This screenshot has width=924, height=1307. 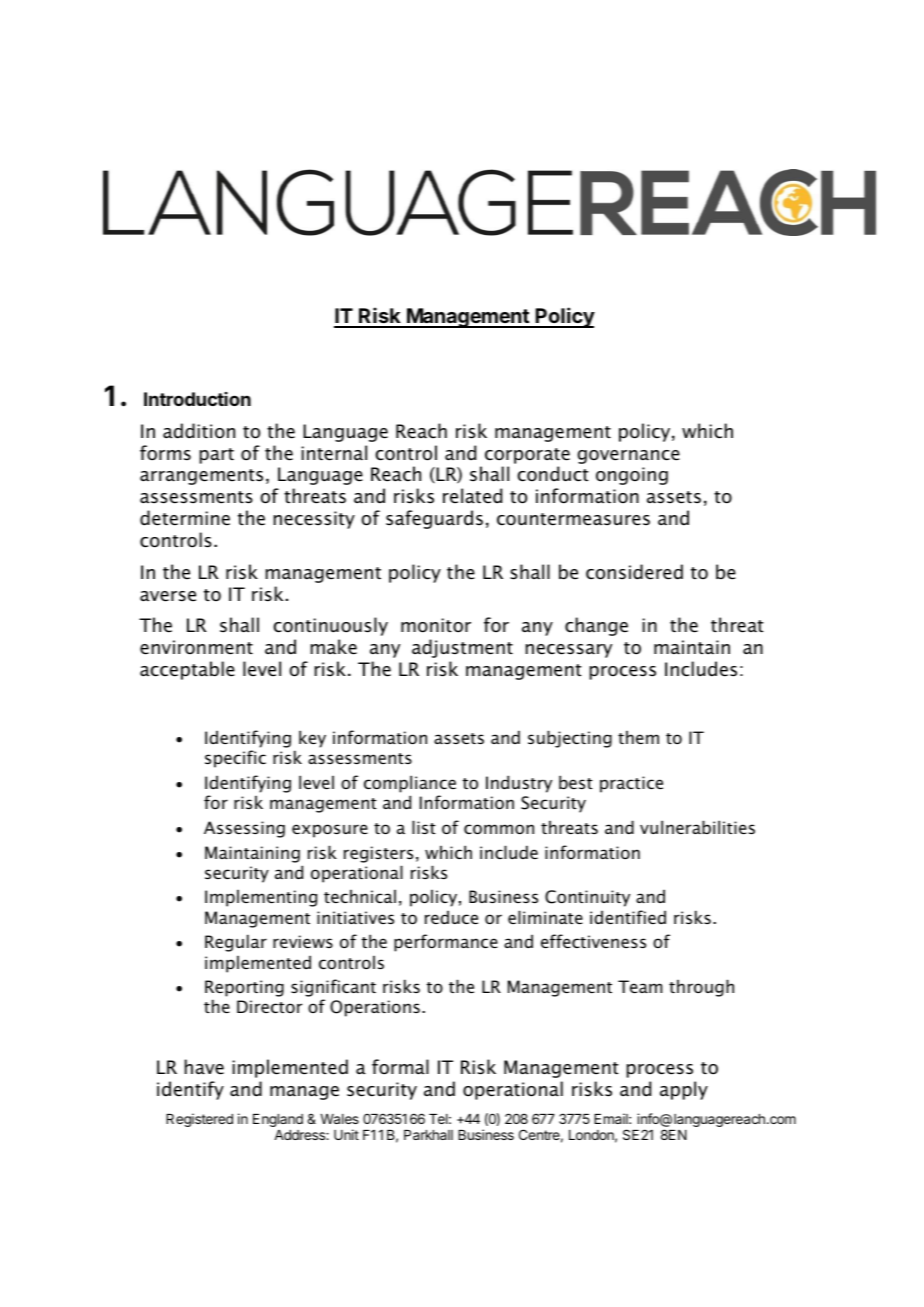 I want to click on Registered, so click(x=199, y=1120).
